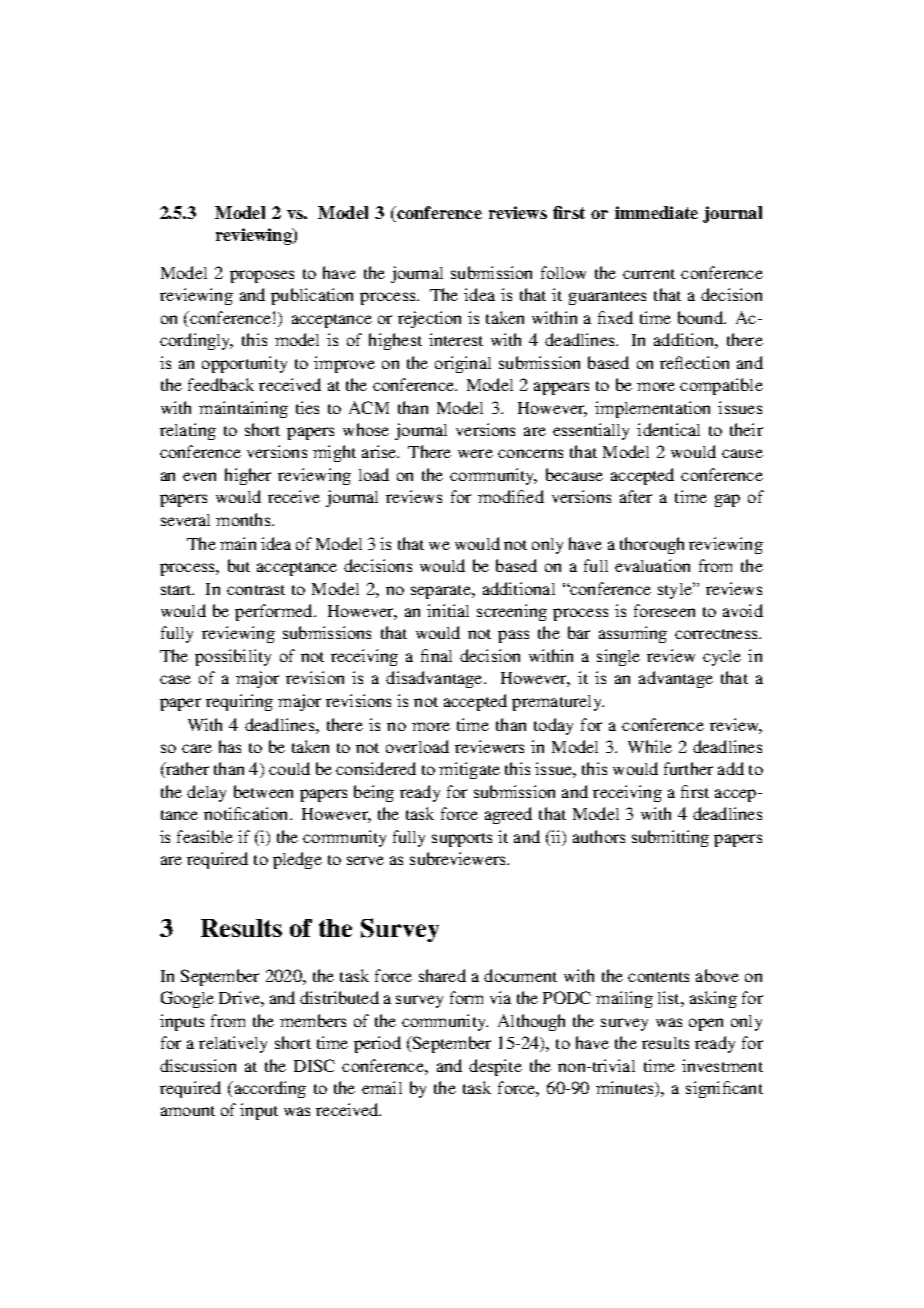 The width and height of the page is (924, 1308). I want to click on immediate, so click(656, 212).
